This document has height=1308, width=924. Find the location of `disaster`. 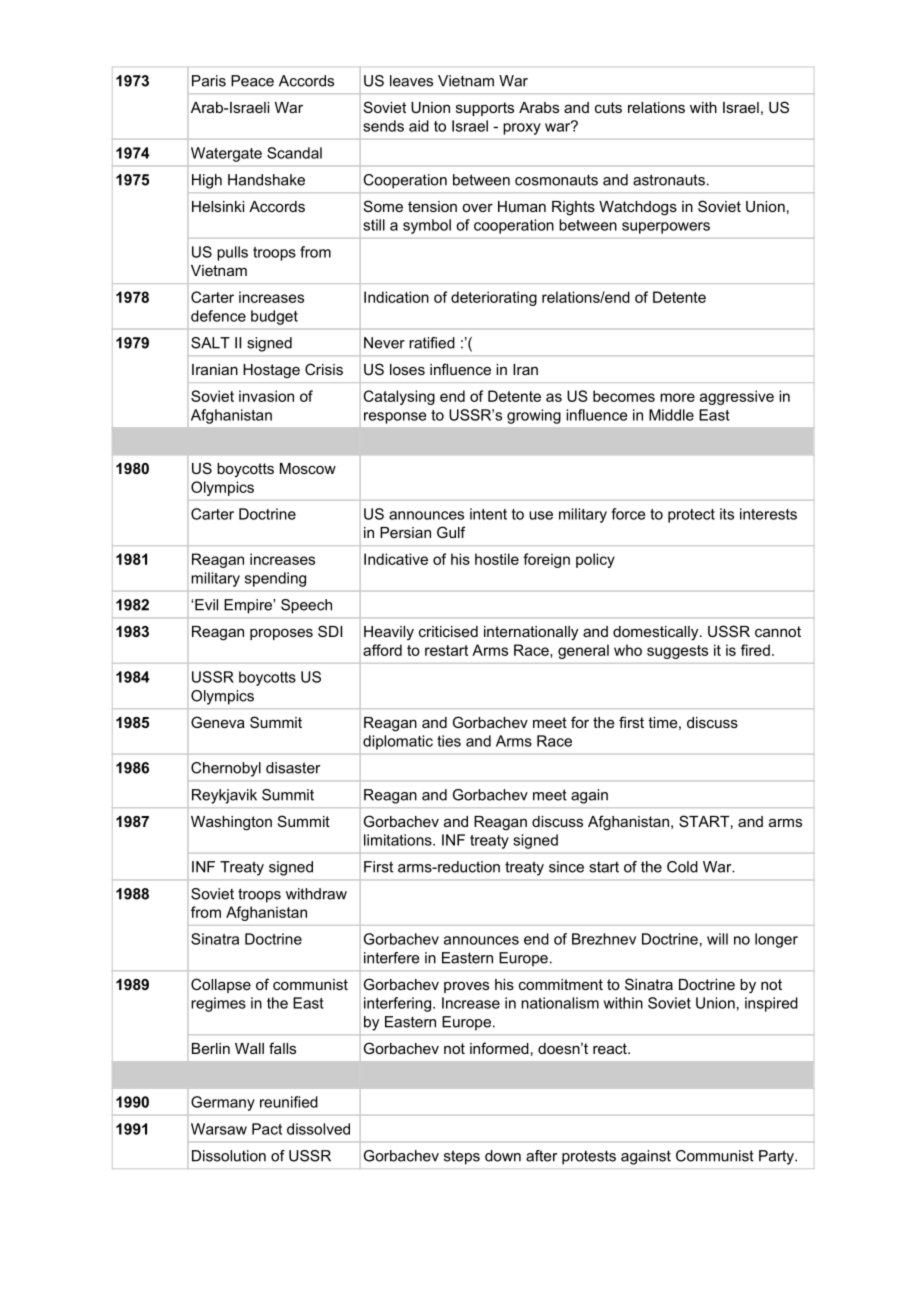

disaster is located at coordinates (293, 768).
